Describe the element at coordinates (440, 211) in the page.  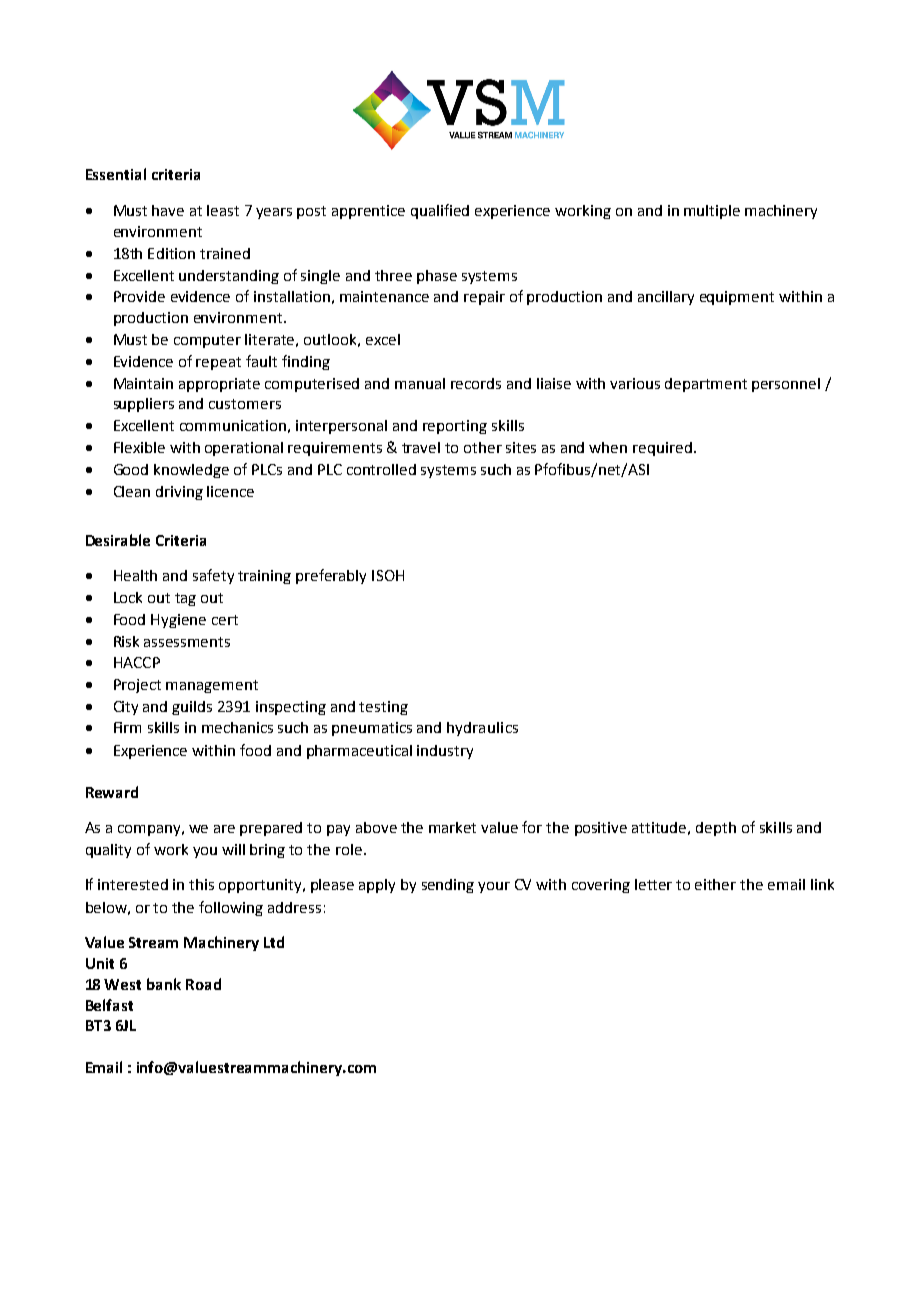
I see `qualified` at that location.
